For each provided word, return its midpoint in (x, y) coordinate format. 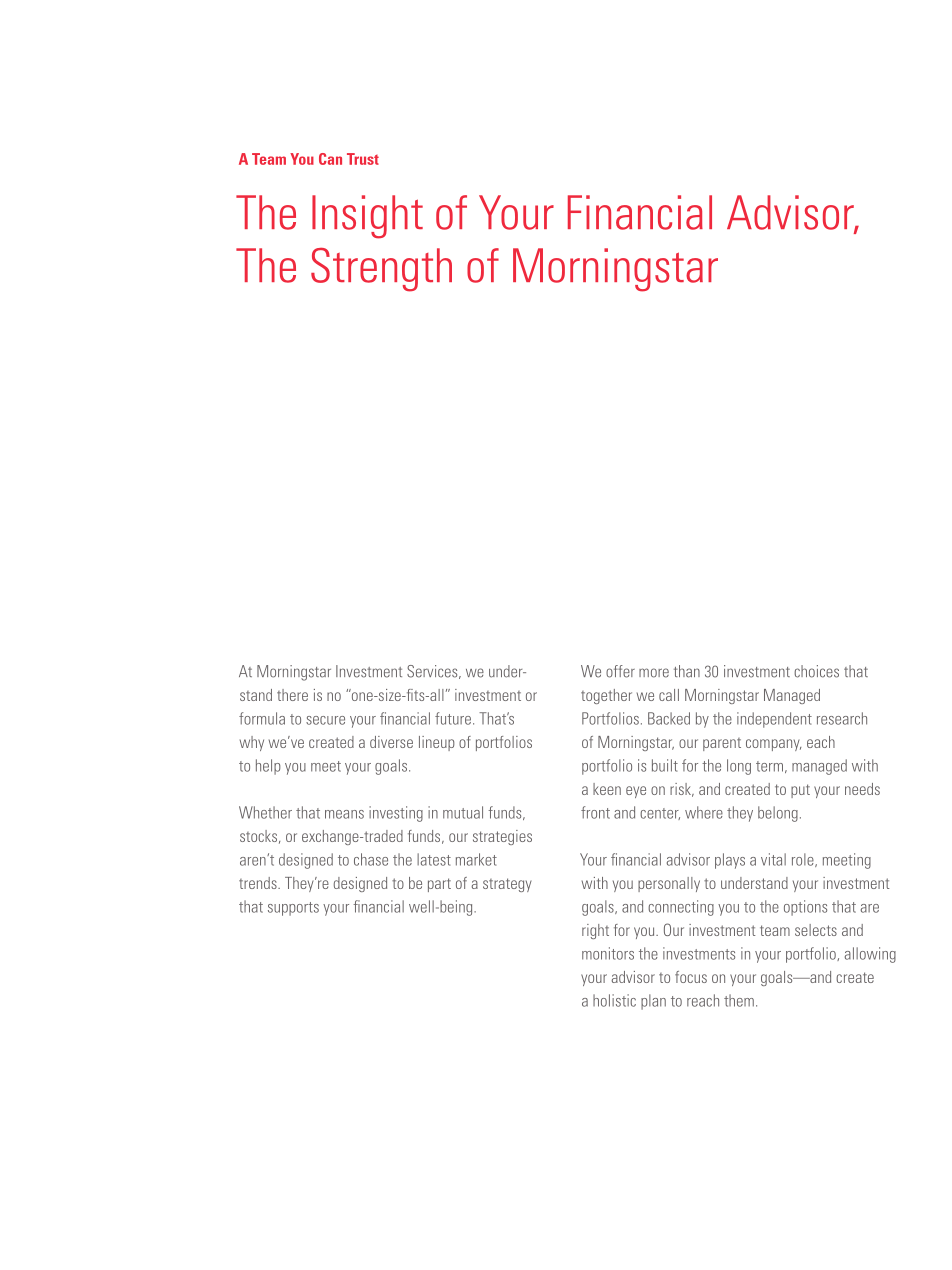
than (687, 671)
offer (620, 671)
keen (607, 789)
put (800, 791)
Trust (363, 159)
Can (330, 159)
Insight (367, 217)
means (344, 814)
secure (325, 720)
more (654, 673)
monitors (608, 953)
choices (816, 671)
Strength (381, 270)
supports (293, 909)
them (739, 1000)
